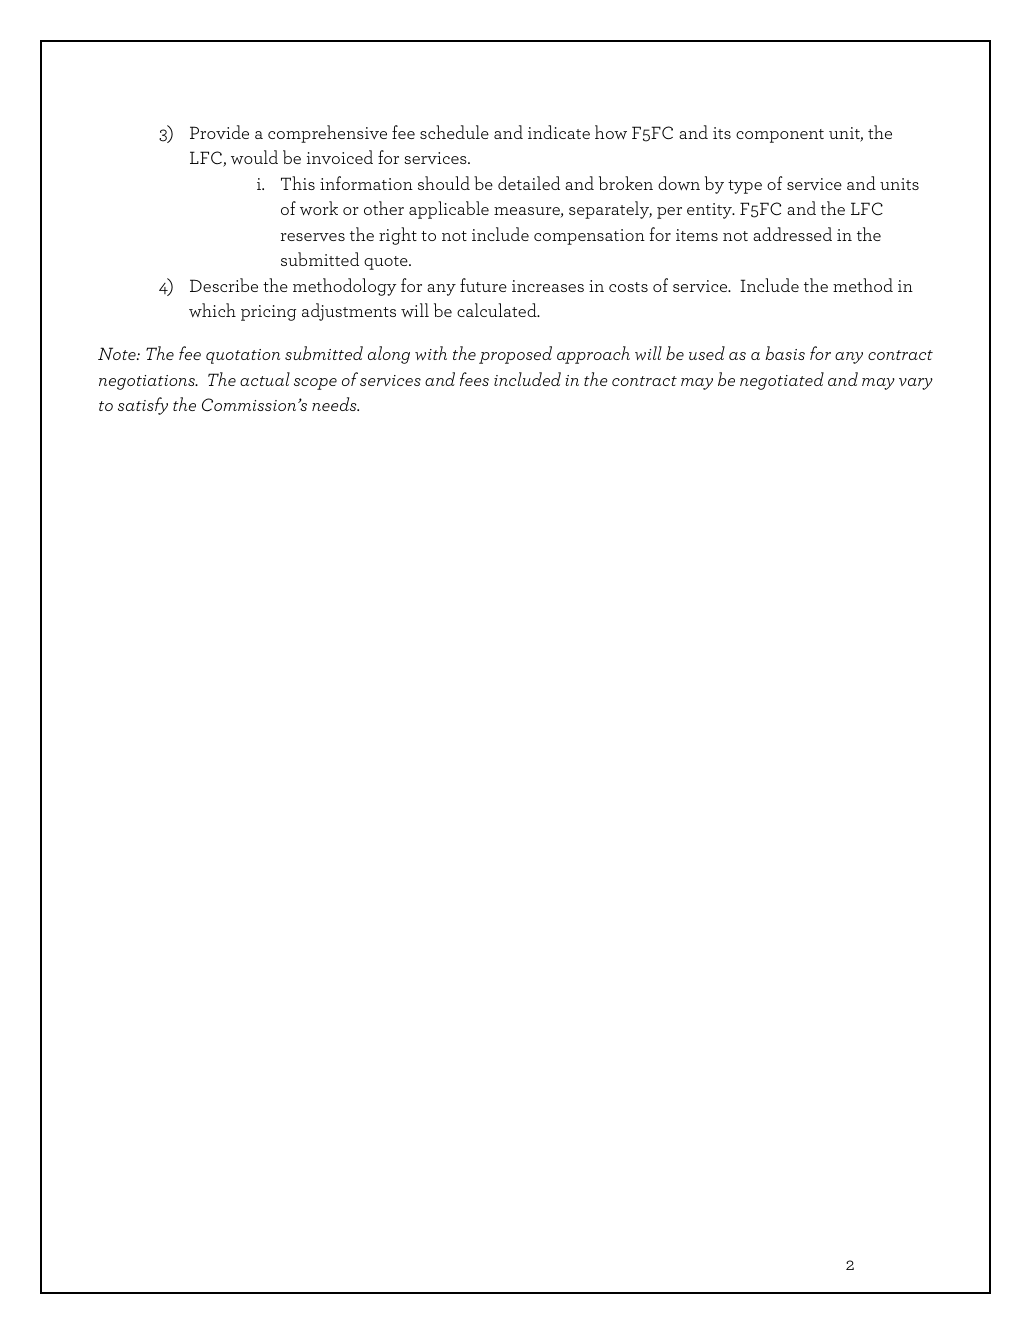  Describe the element at coordinates (559, 132) in the screenshot. I see `indicate` at that location.
